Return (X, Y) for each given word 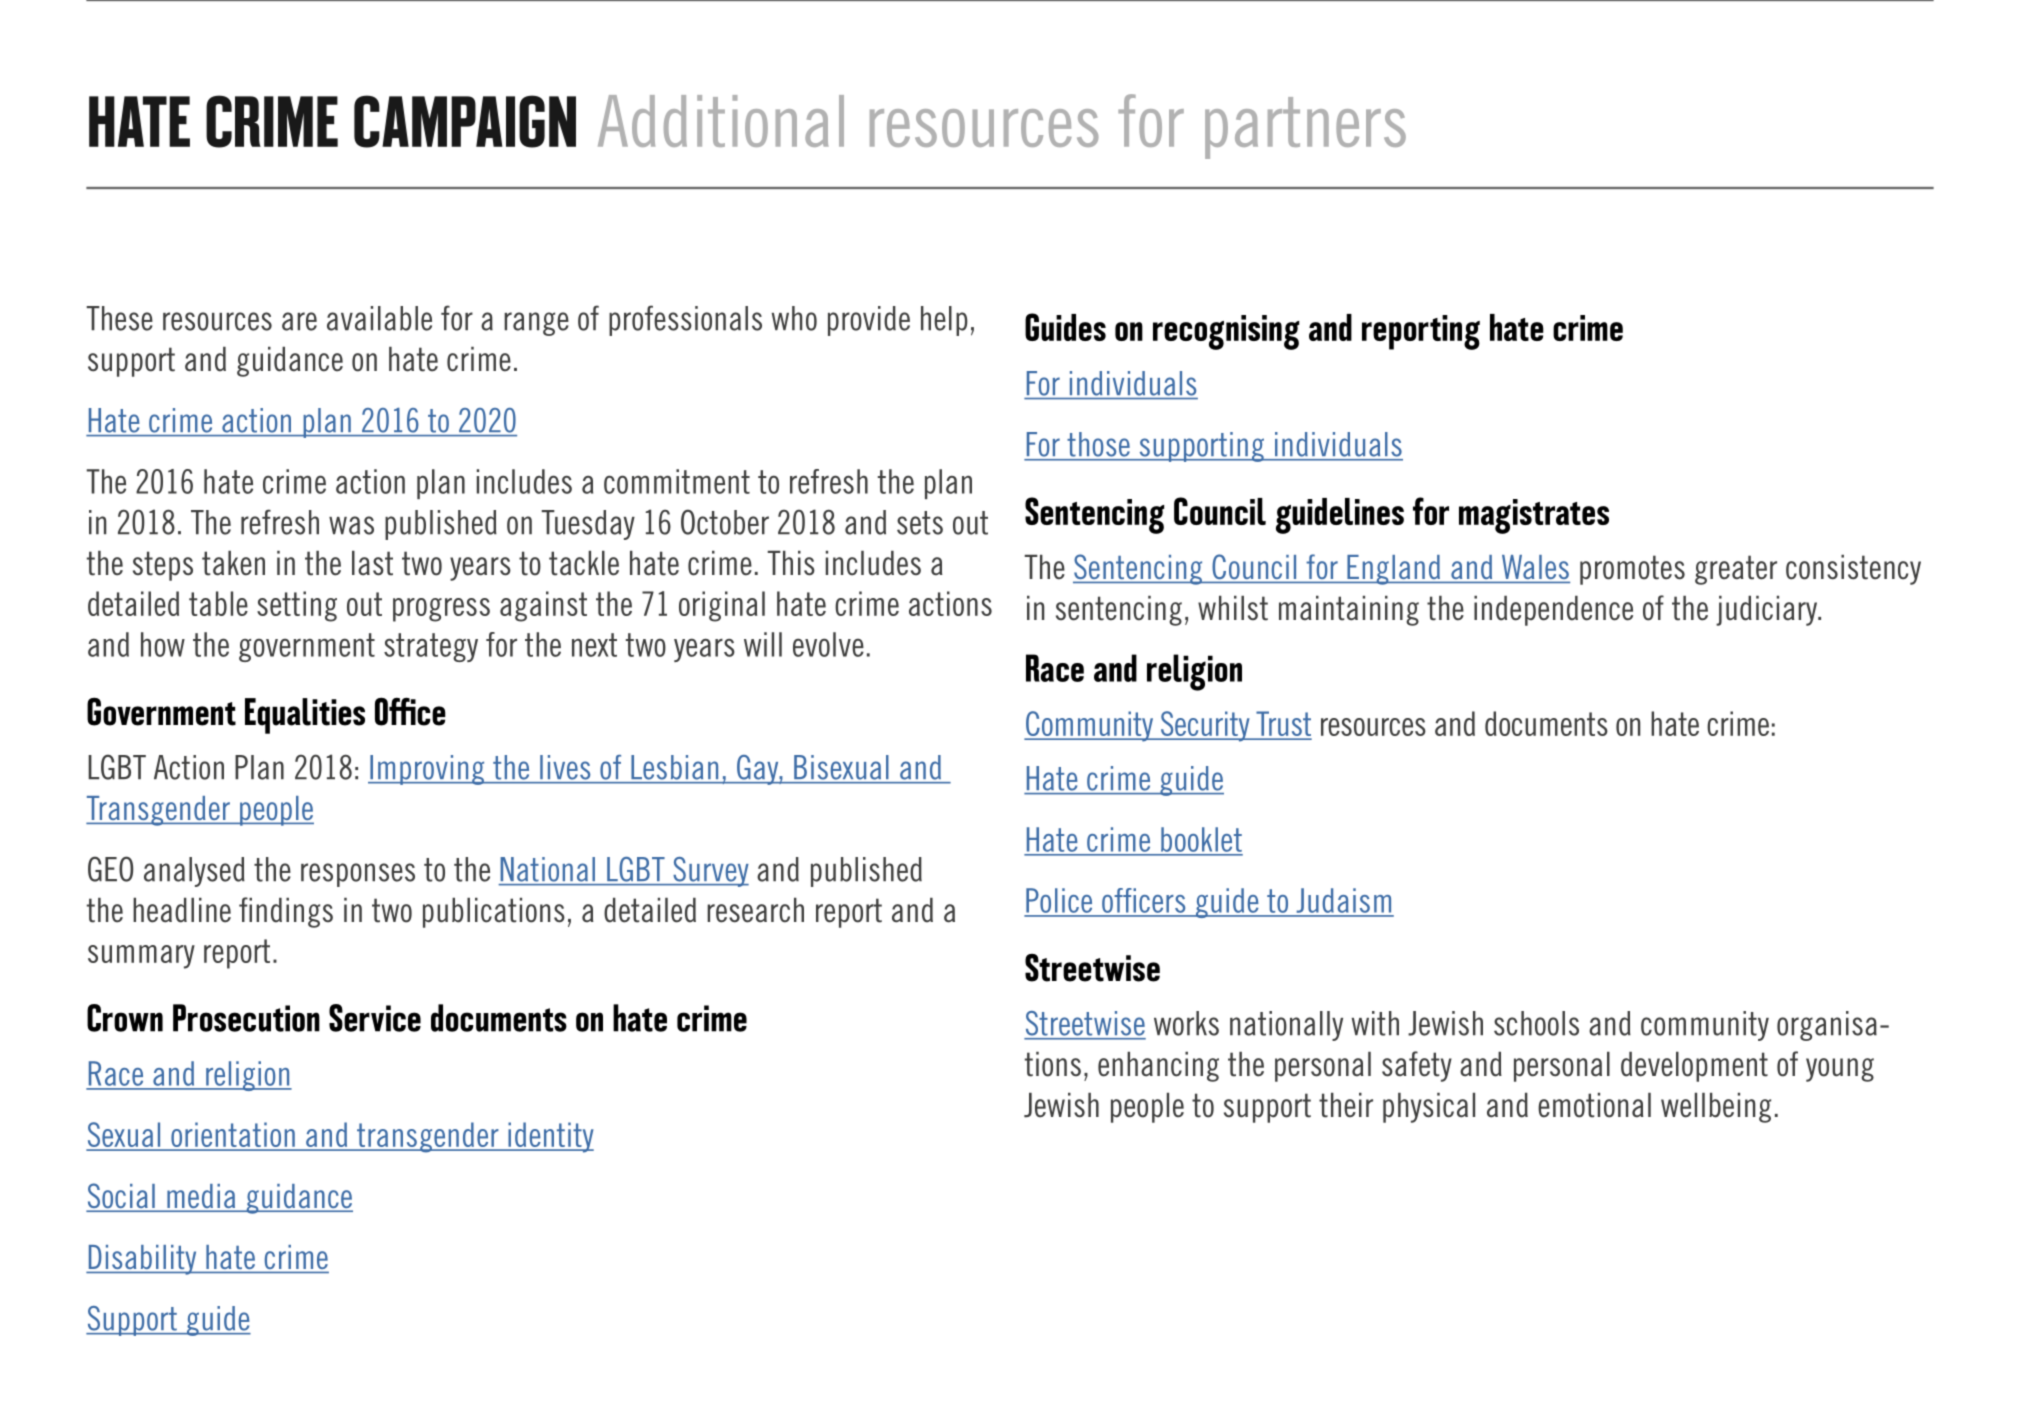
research (755, 910)
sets (920, 523)
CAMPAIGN (465, 121)
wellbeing (1716, 1108)
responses (358, 875)
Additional (721, 121)
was (351, 525)
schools (1536, 1023)
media (201, 1197)
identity (550, 1137)
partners (1305, 128)
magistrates (1534, 516)
